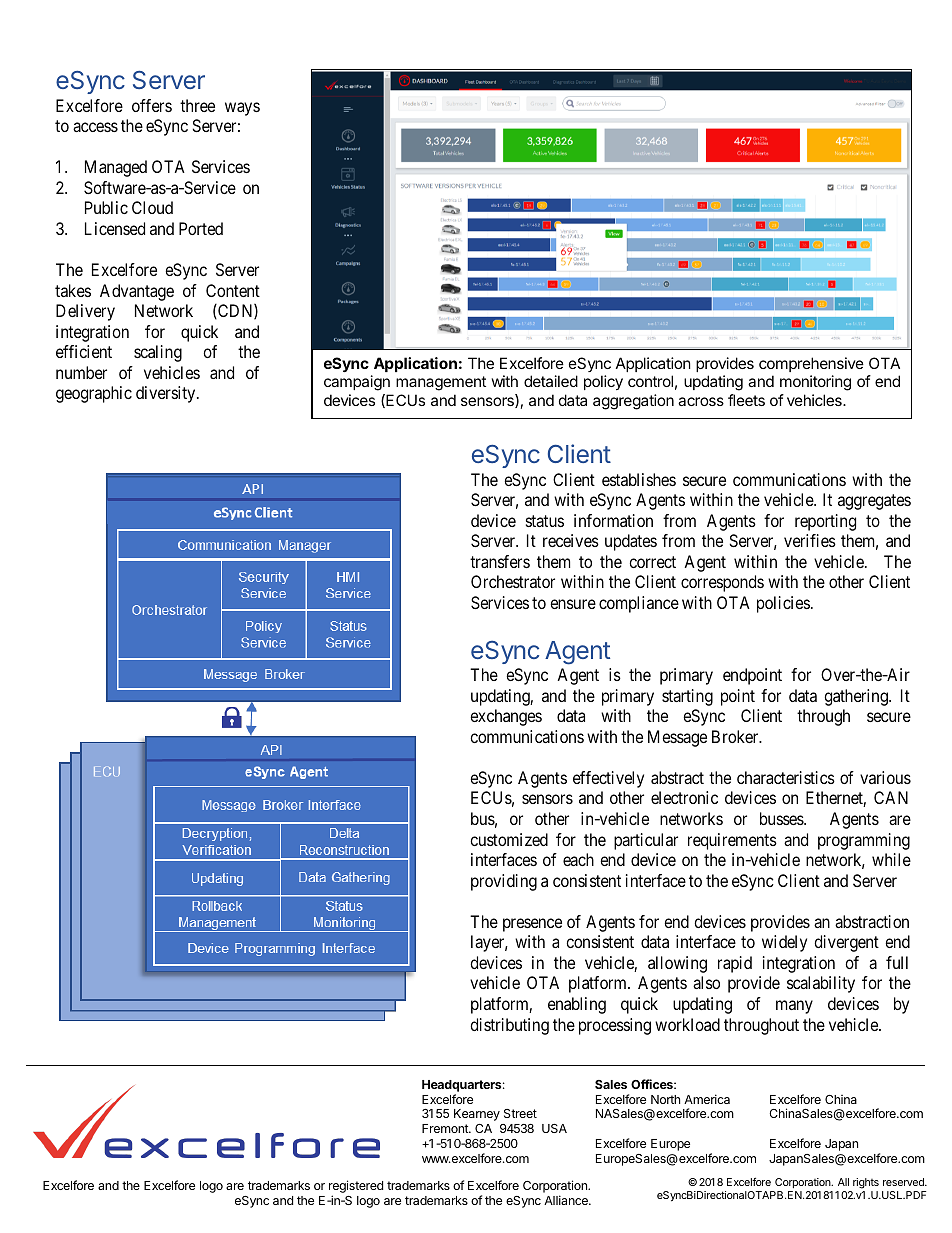 This screenshot has width=952, height=1233. I want to click on Fremont, so click(446, 1128).
